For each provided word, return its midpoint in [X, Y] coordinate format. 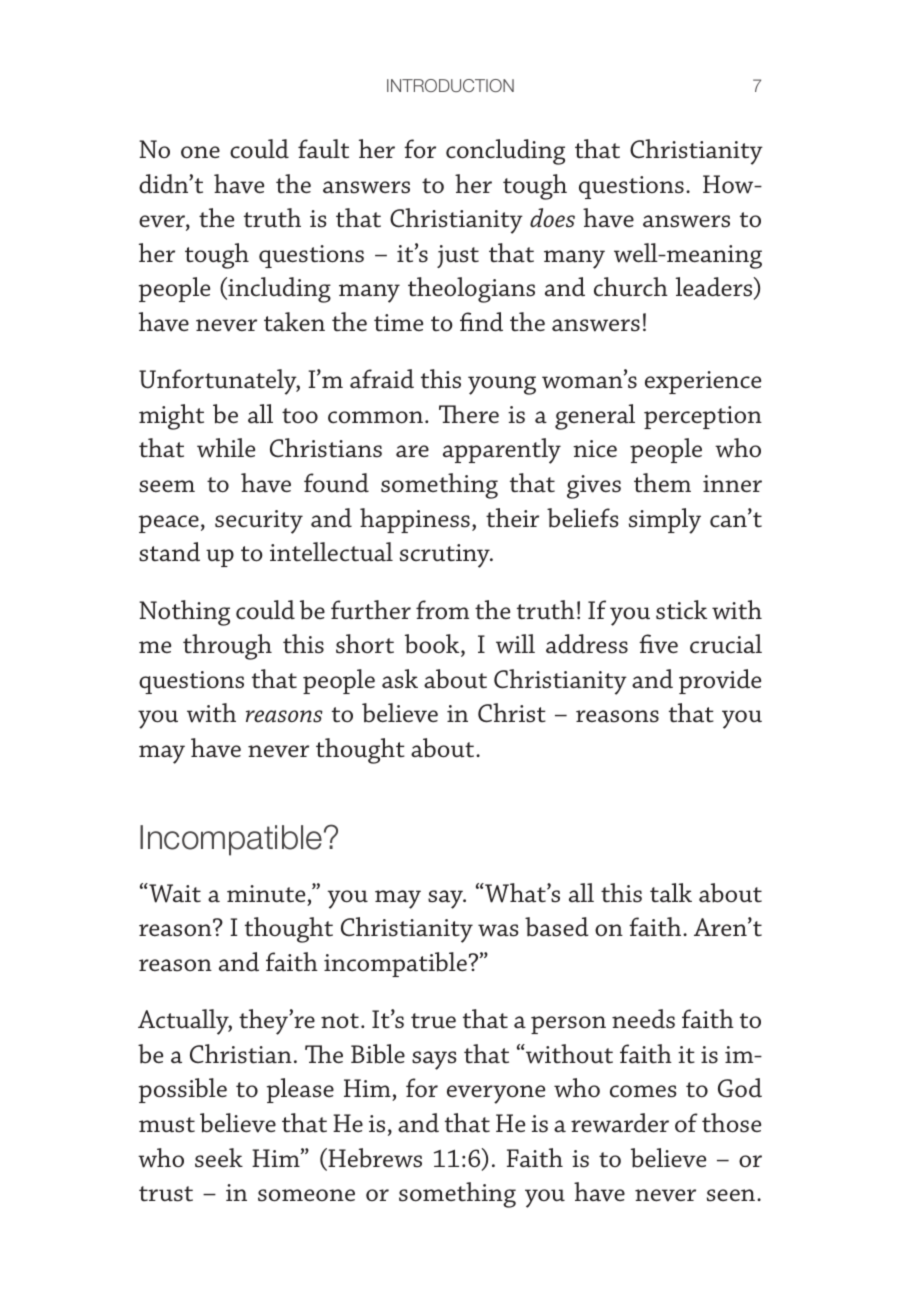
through [227, 647]
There [469, 414]
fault [323, 149]
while [226, 448]
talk [671, 893]
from [442, 609]
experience [703, 382]
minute [266, 894]
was [498, 930]
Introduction [450, 85]
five [658, 644]
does [552, 218]
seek [219, 1158]
